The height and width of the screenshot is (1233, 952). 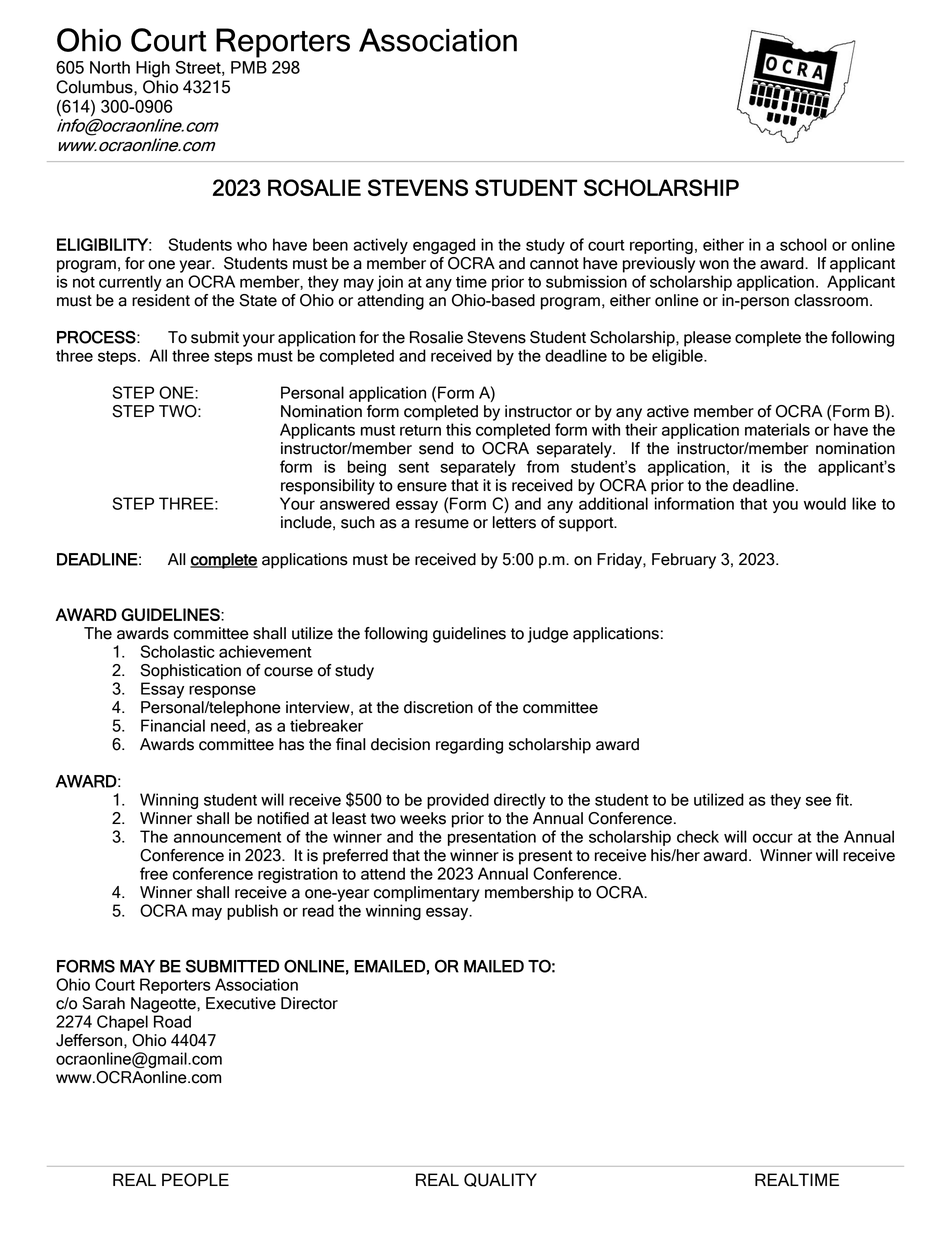 What do you see at coordinates (444, 246) in the screenshot?
I see `engaged` at bounding box center [444, 246].
